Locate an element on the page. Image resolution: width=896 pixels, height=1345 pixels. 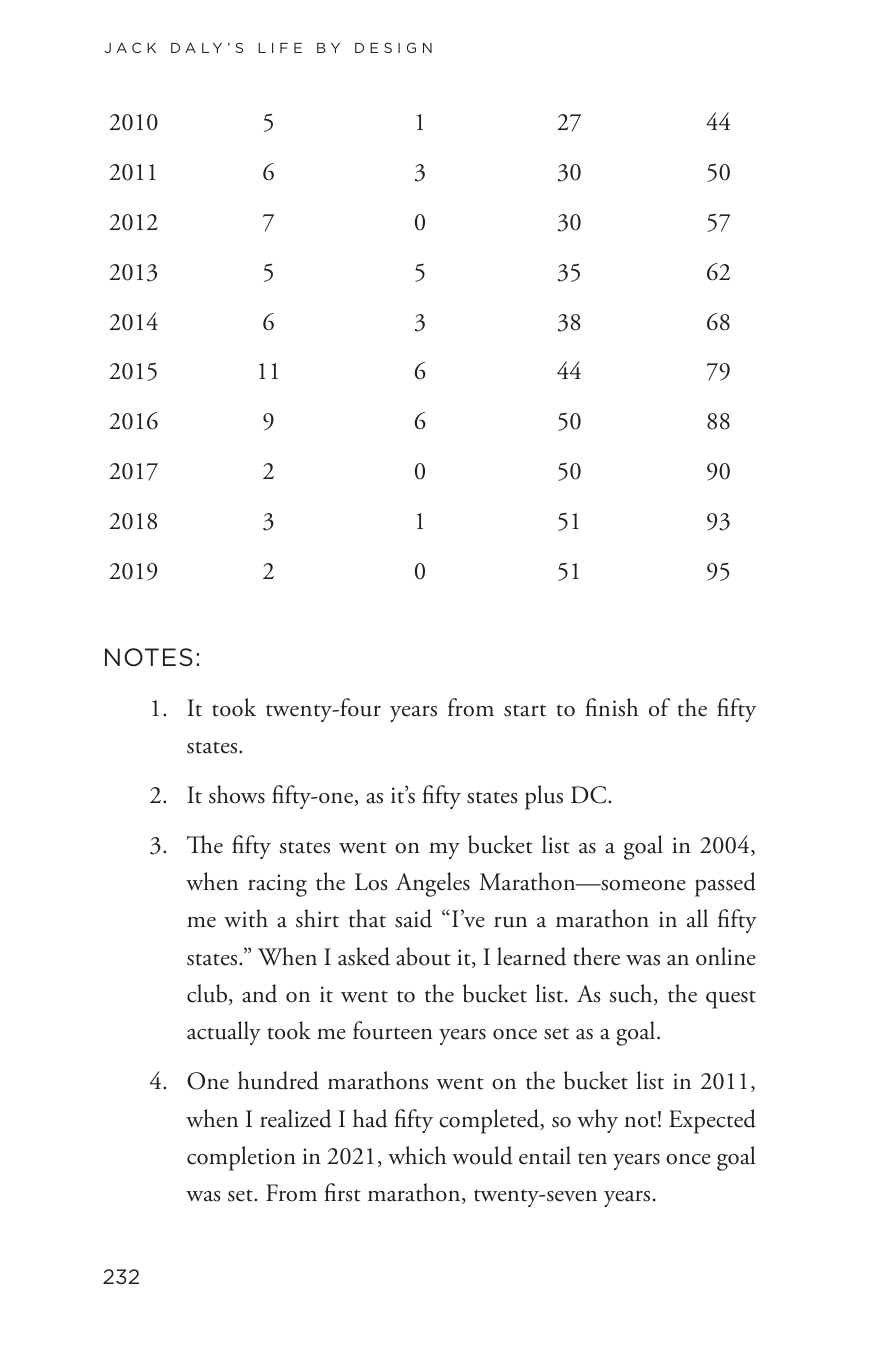
shows is located at coordinates (237, 794).
